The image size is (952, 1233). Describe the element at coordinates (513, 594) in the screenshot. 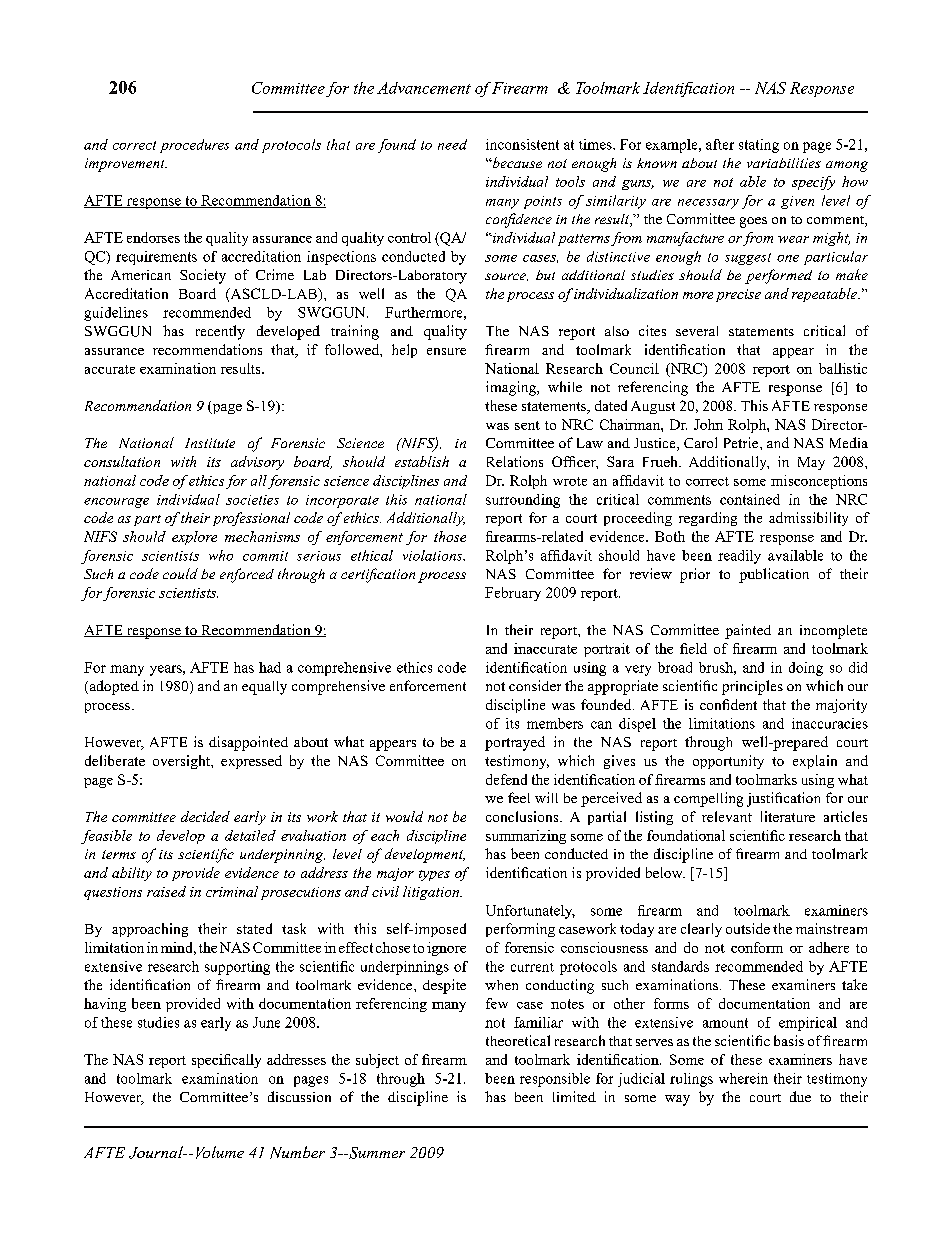

I see `February` at that location.
